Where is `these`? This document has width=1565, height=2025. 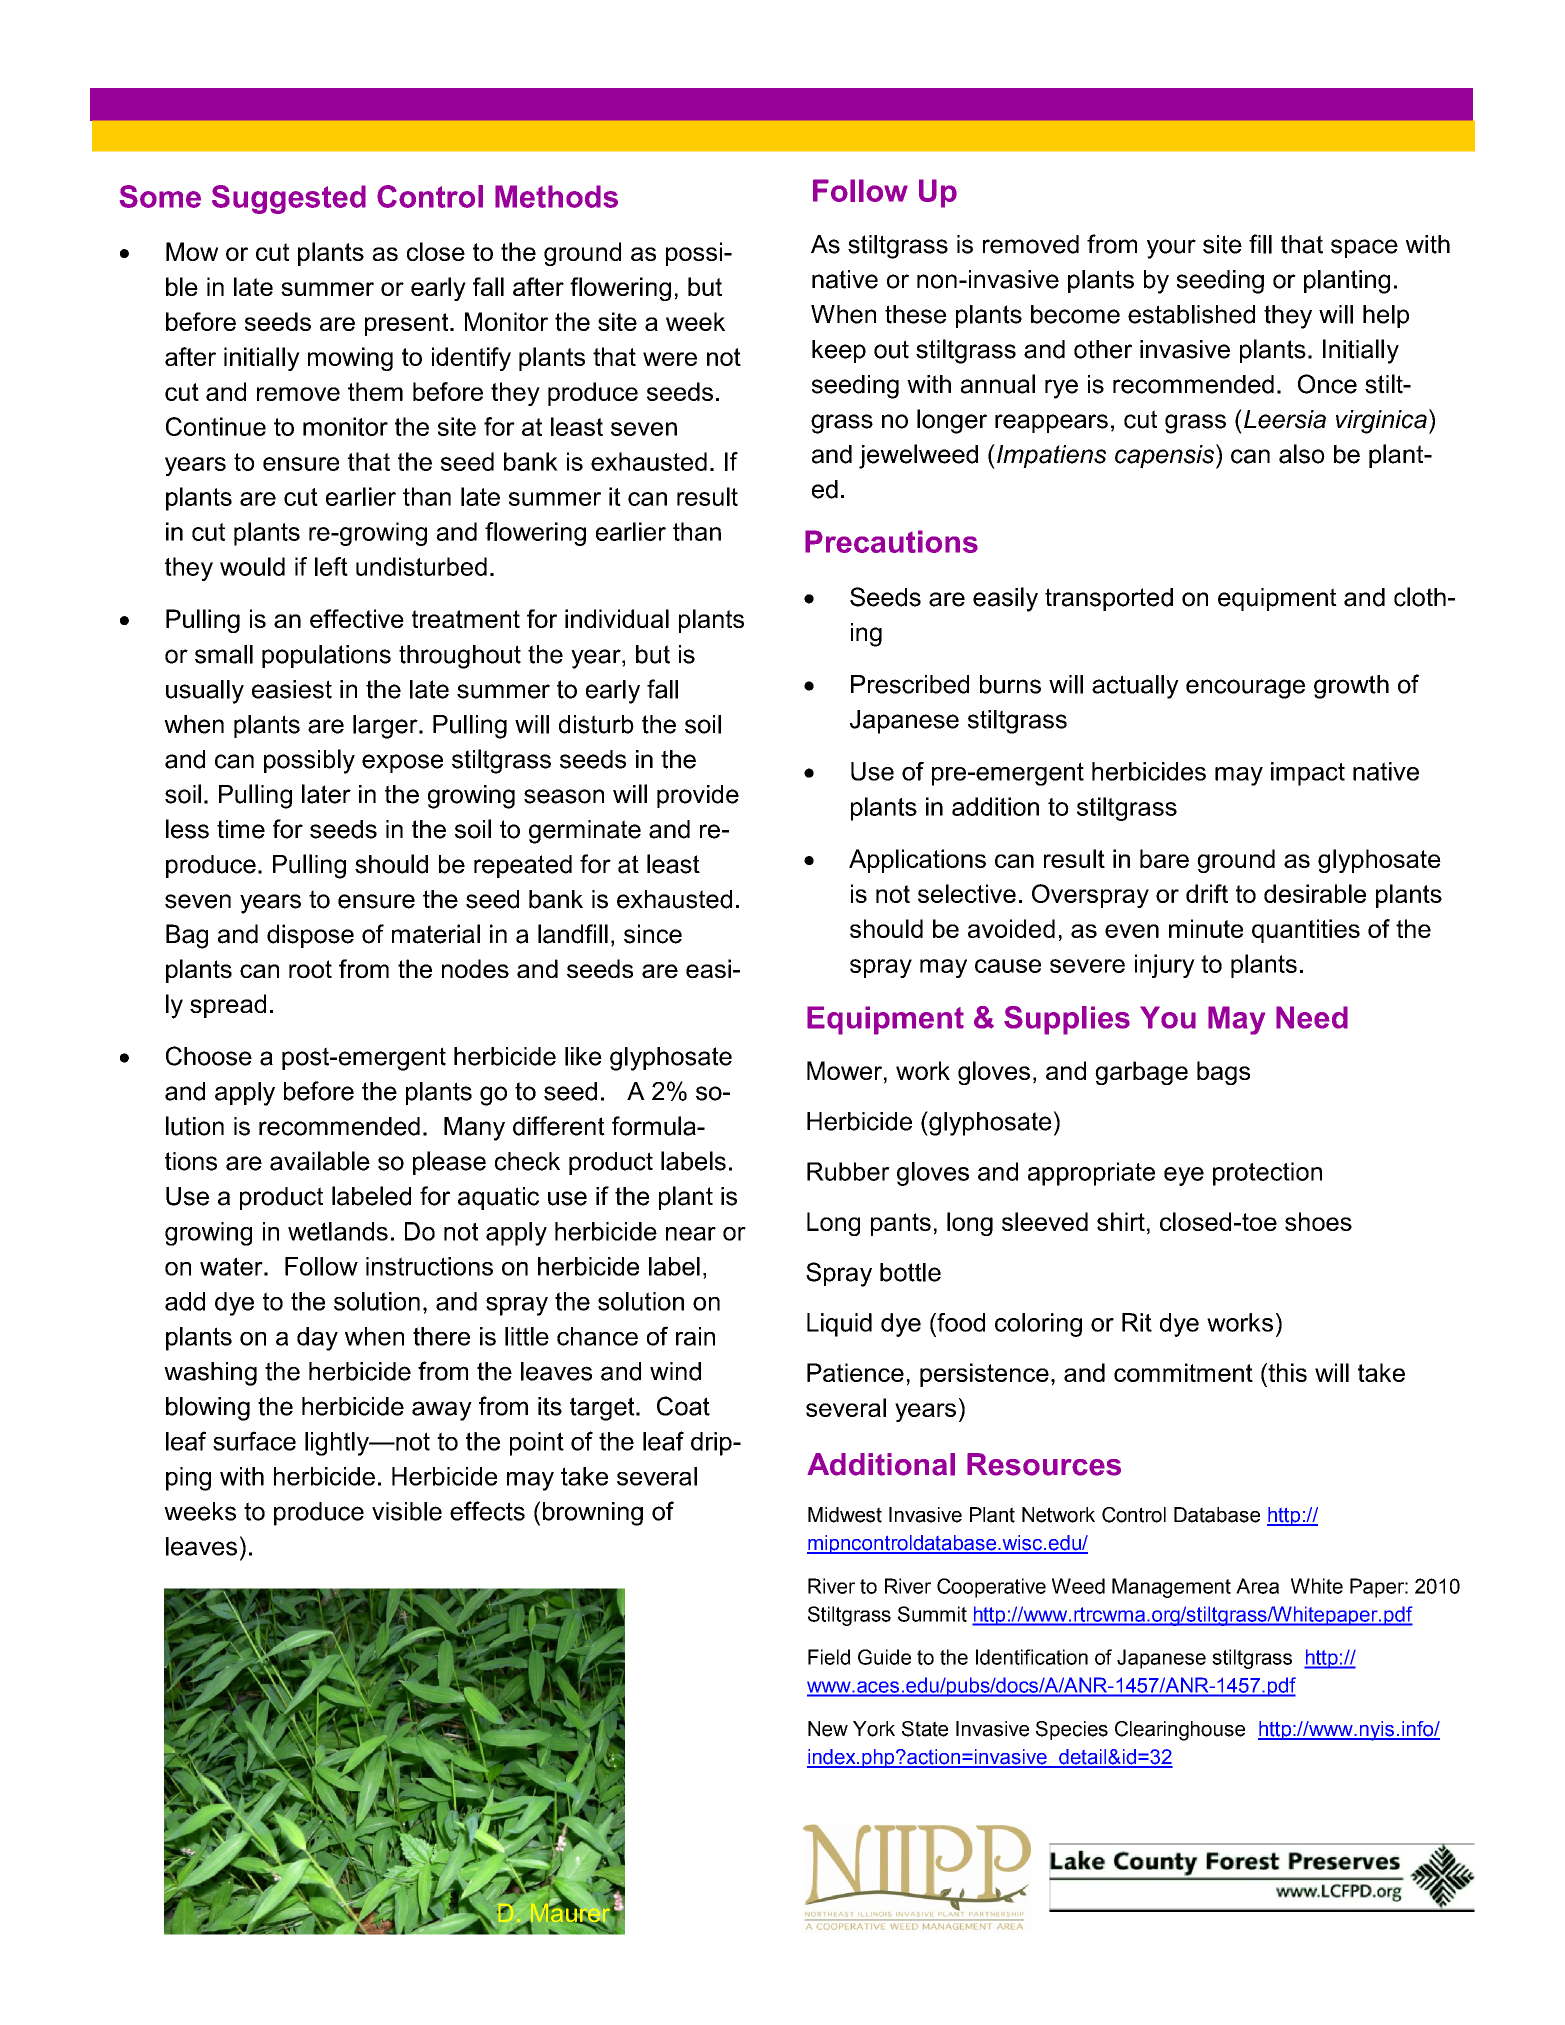
these is located at coordinates (915, 314).
